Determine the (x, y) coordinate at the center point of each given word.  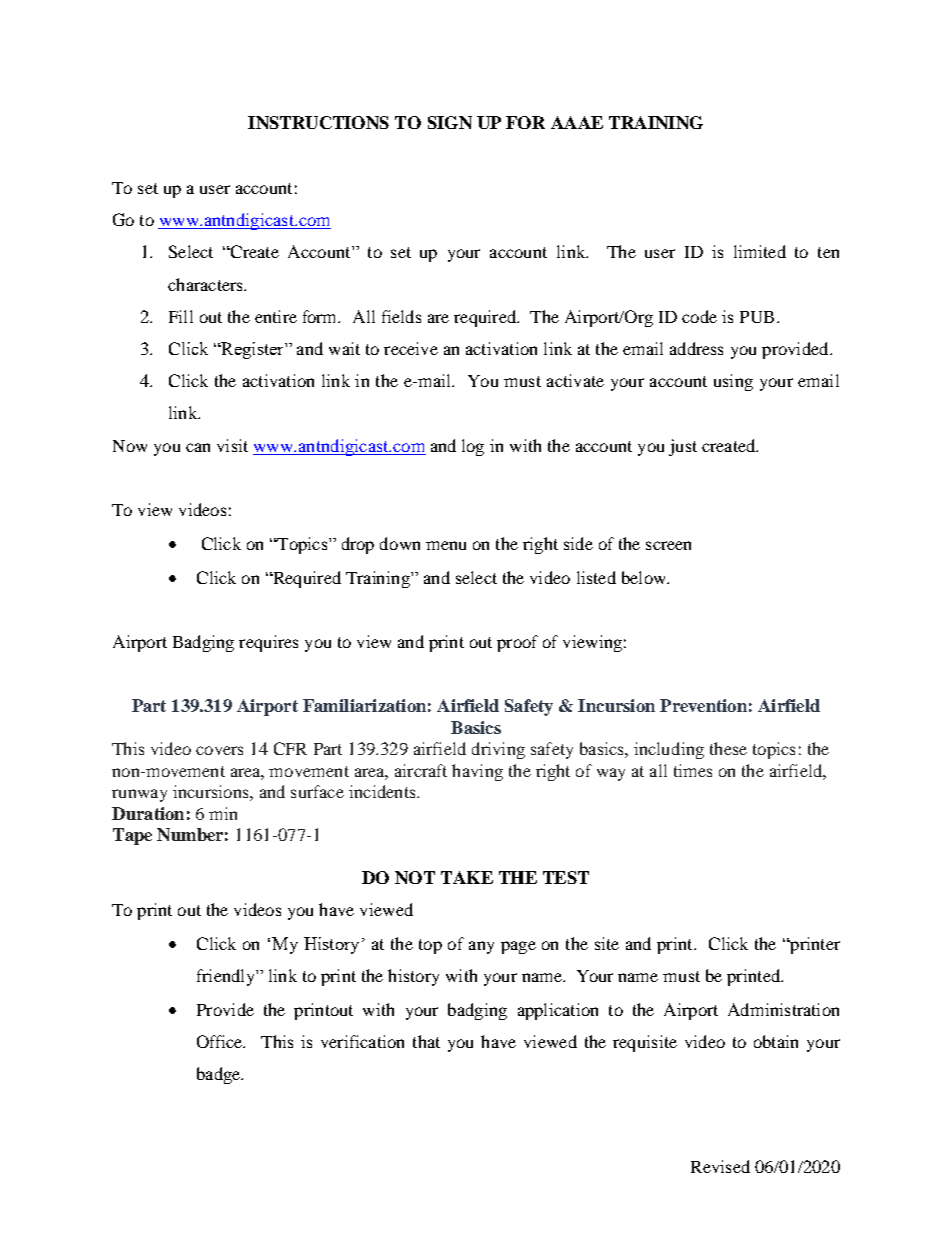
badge (220, 1075)
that (426, 1041)
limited (760, 251)
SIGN (450, 122)
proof (517, 643)
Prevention (703, 705)
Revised (720, 1166)
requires (268, 643)
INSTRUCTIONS (318, 122)
